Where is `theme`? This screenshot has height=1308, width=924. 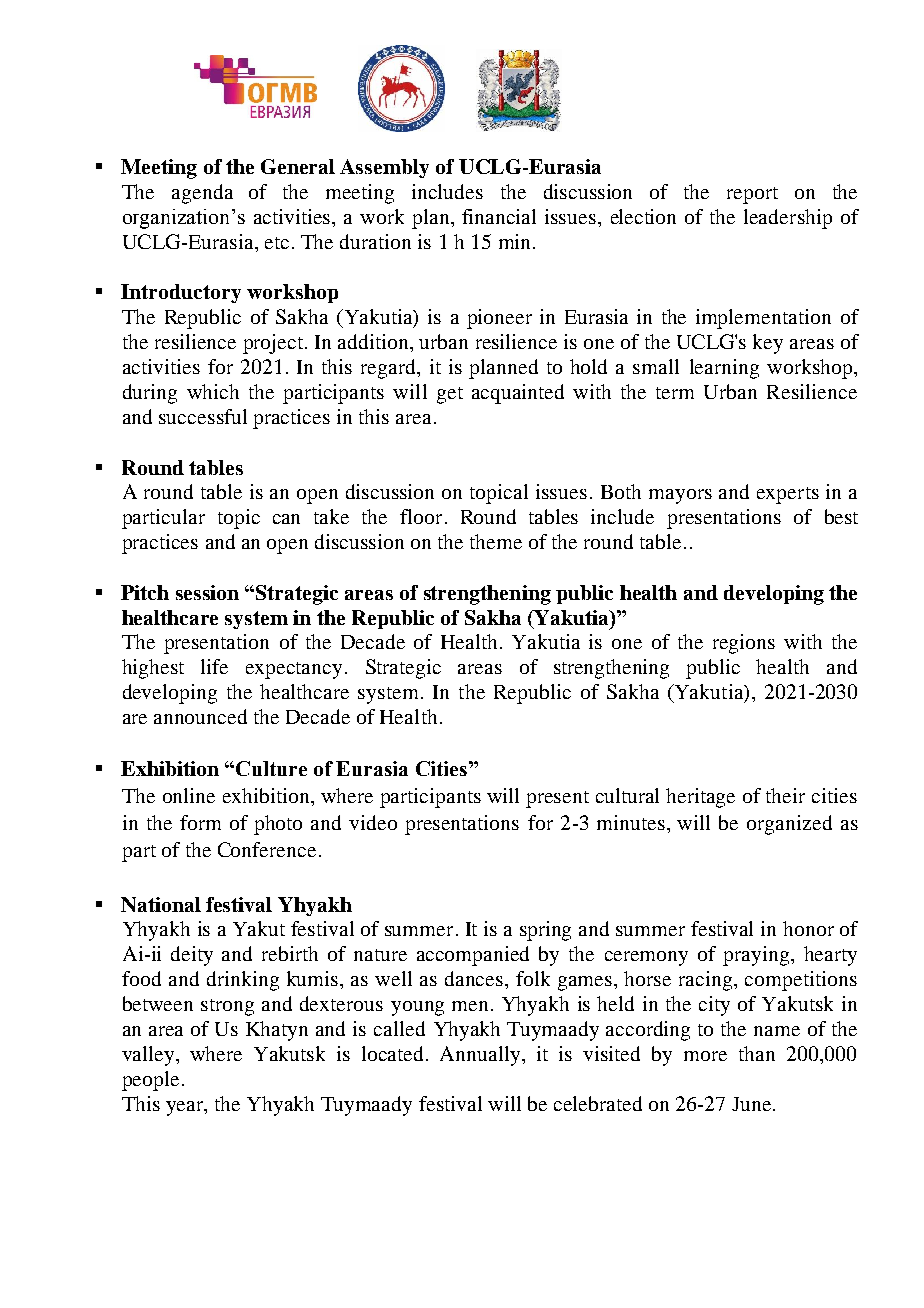 theme is located at coordinates (496, 541).
